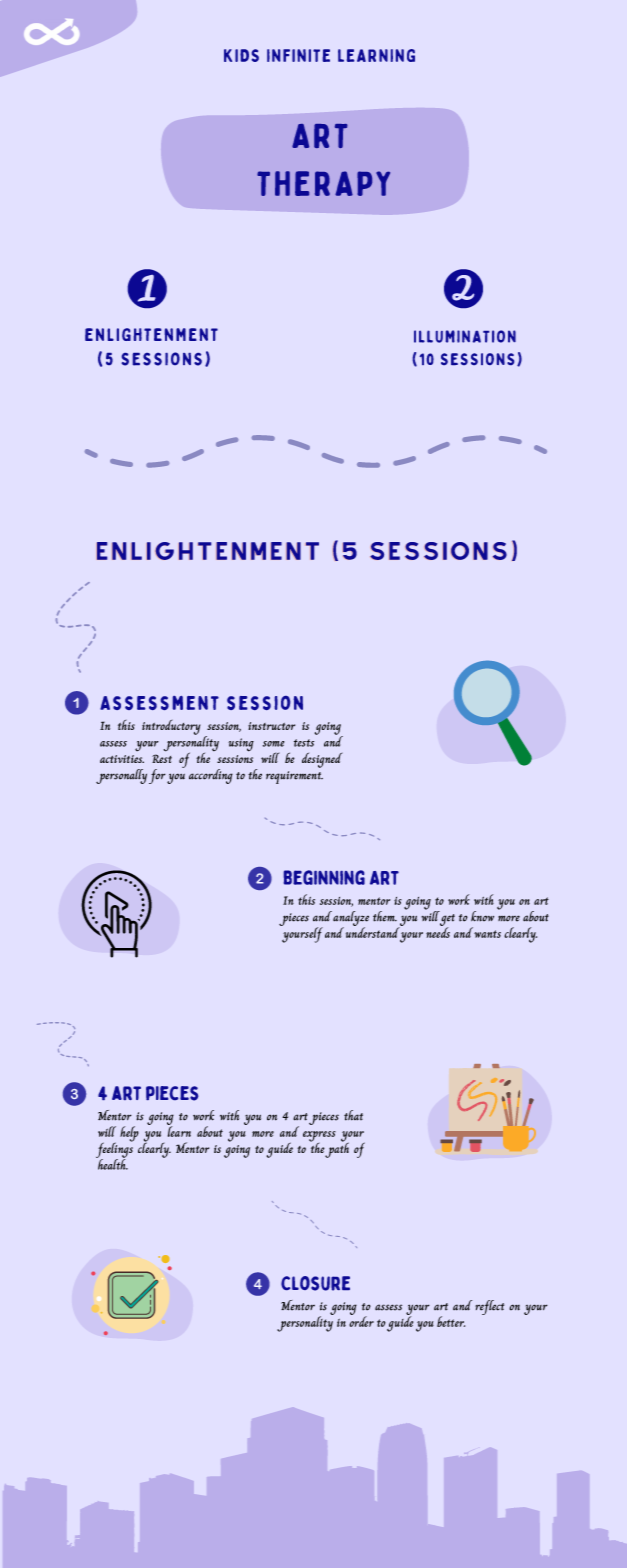  I want to click on Closure, so click(315, 1283).
